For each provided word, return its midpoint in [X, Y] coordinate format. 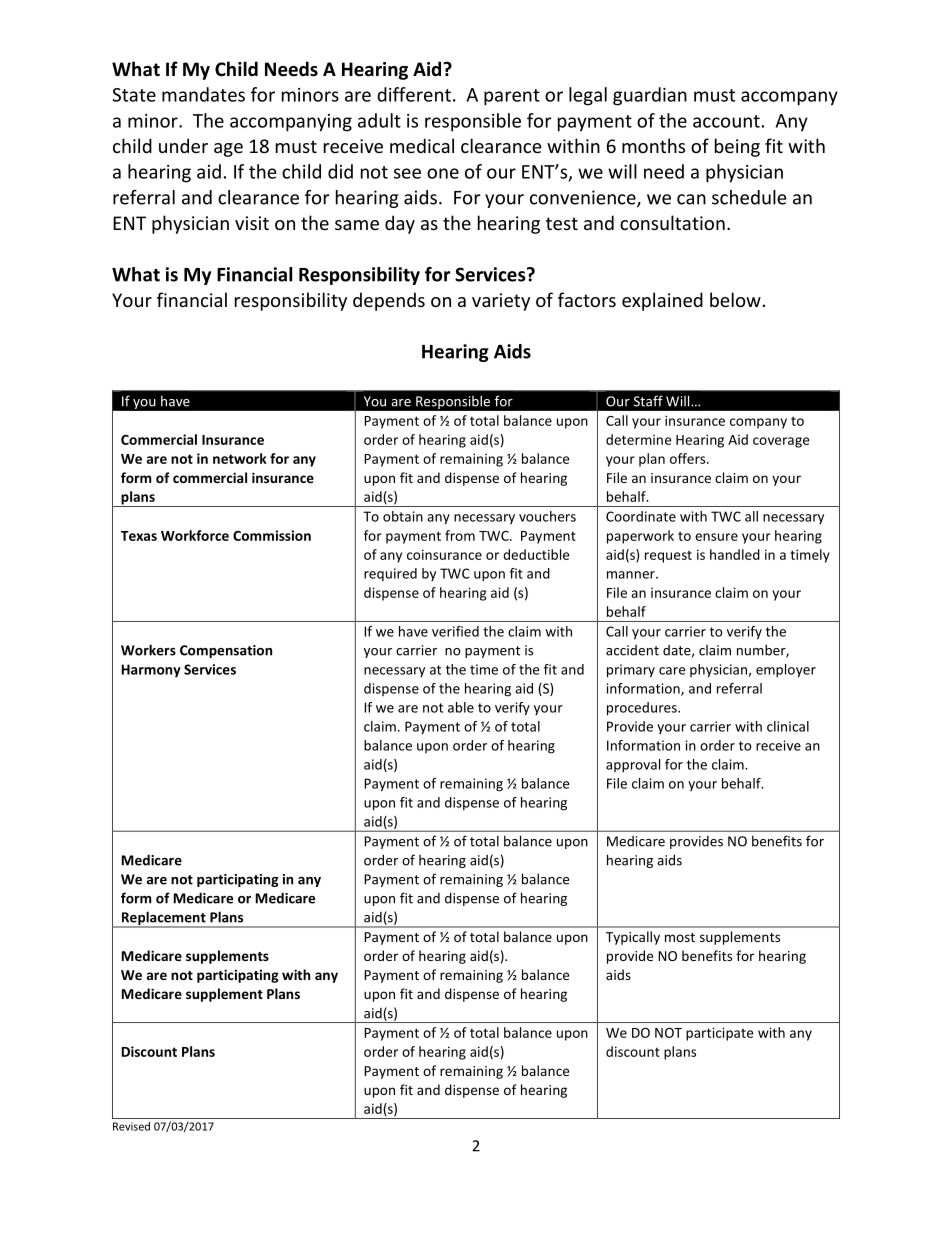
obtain [403, 516]
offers [689, 458]
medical [422, 145]
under [183, 145]
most [680, 937]
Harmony [151, 671]
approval [633, 766]
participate [719, 1034]
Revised [131, 1126]
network [240, 458]
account [726, 121]
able [461, 707]
